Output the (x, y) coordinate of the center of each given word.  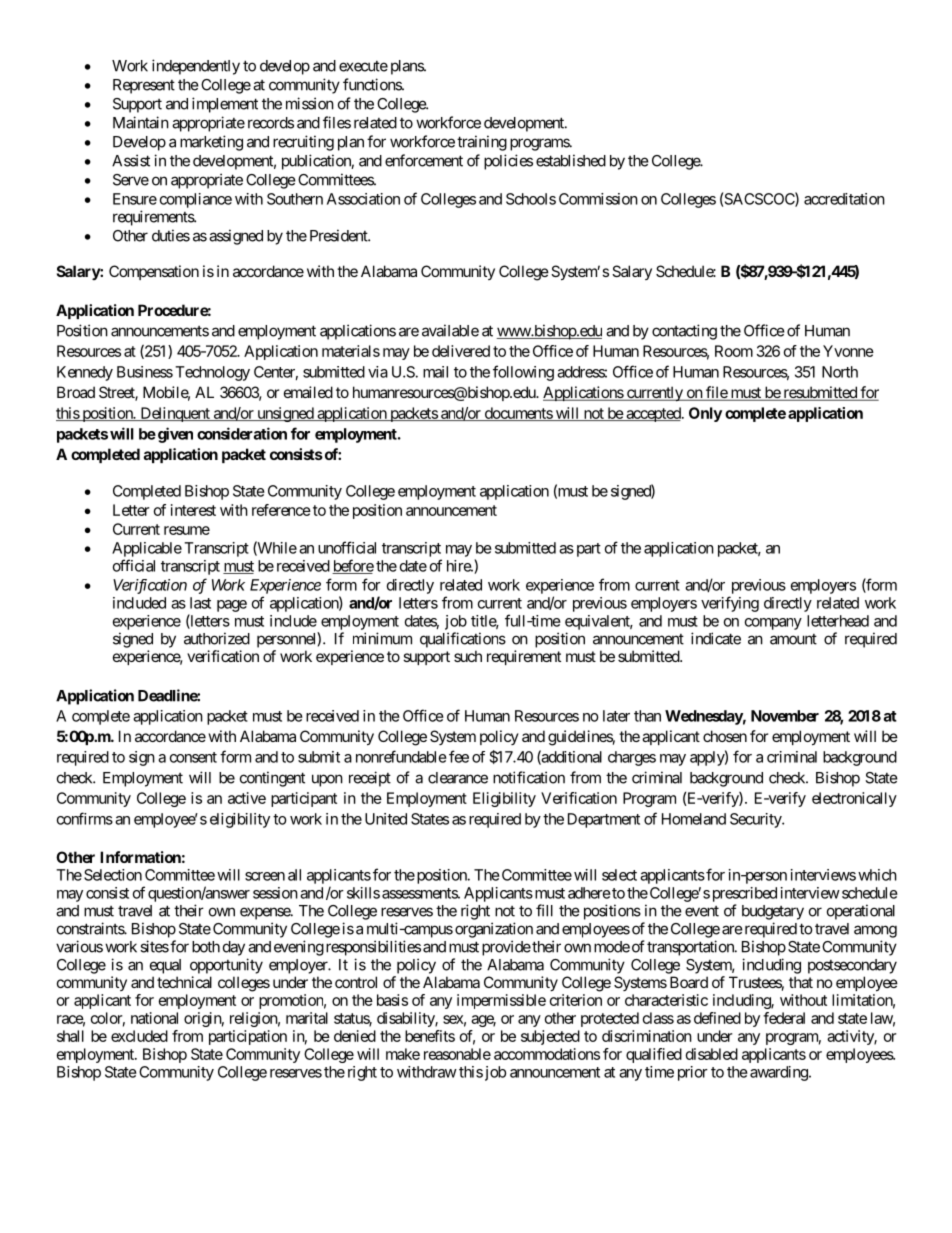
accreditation (844, 199)
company (773, 624)
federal (784, 1018)
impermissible (501, 1001)
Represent (144, 86)
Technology (212, 373)
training (482, 143)
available (450, 330)
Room (734, 351)
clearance (458, 778)
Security (756, 820)
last (200, 603)
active (247, 798)
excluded (139, 1036)
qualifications (463, 640)
